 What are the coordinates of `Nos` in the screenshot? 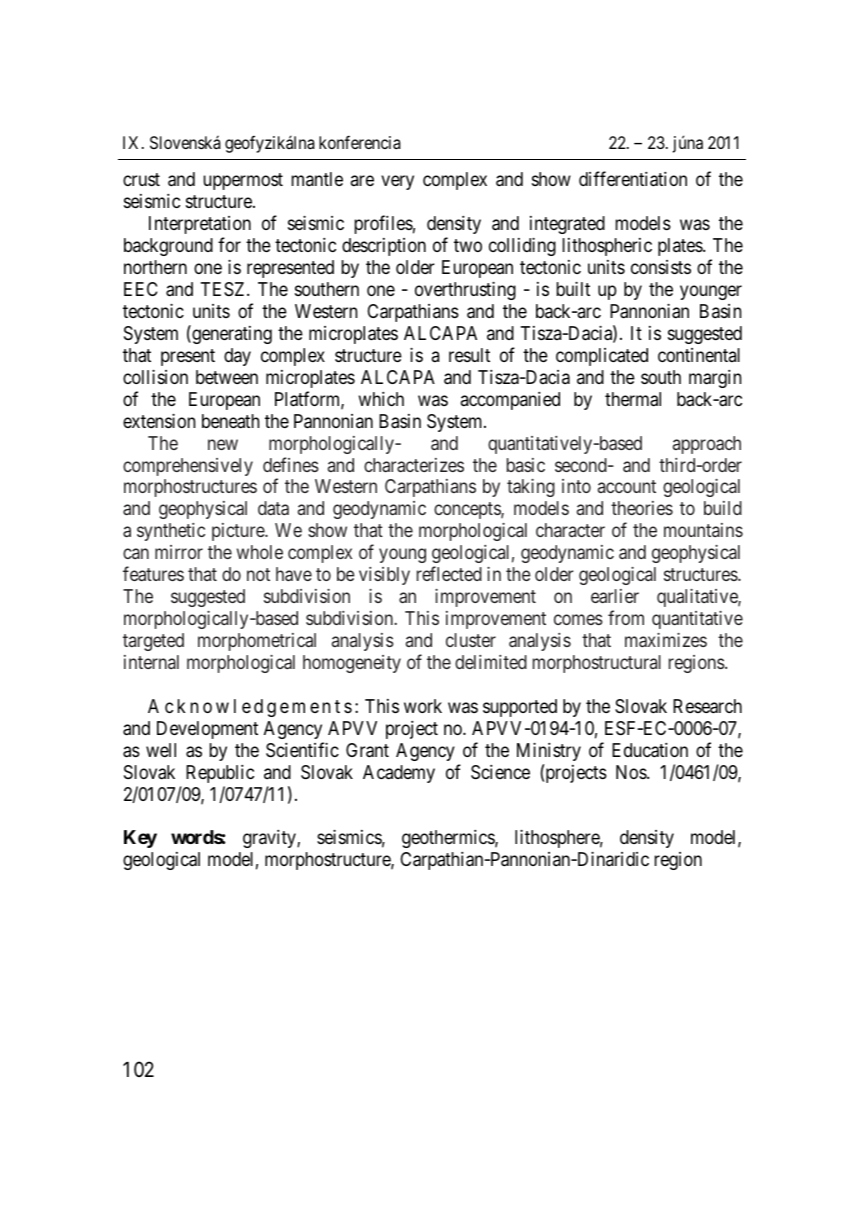 It's located at (632, 772).
